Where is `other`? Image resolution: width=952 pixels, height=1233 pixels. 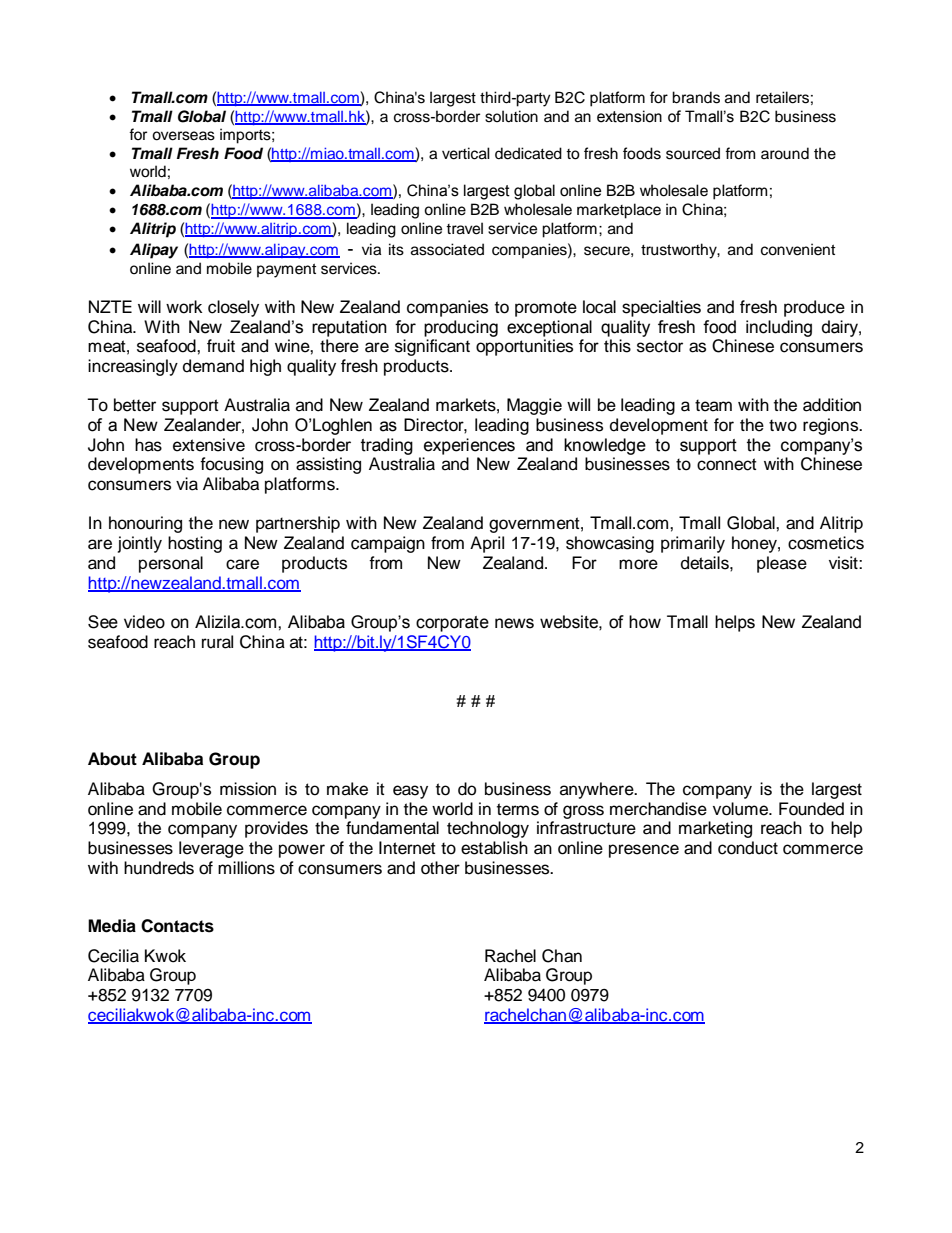
other is located at coordinates (440, 868).
